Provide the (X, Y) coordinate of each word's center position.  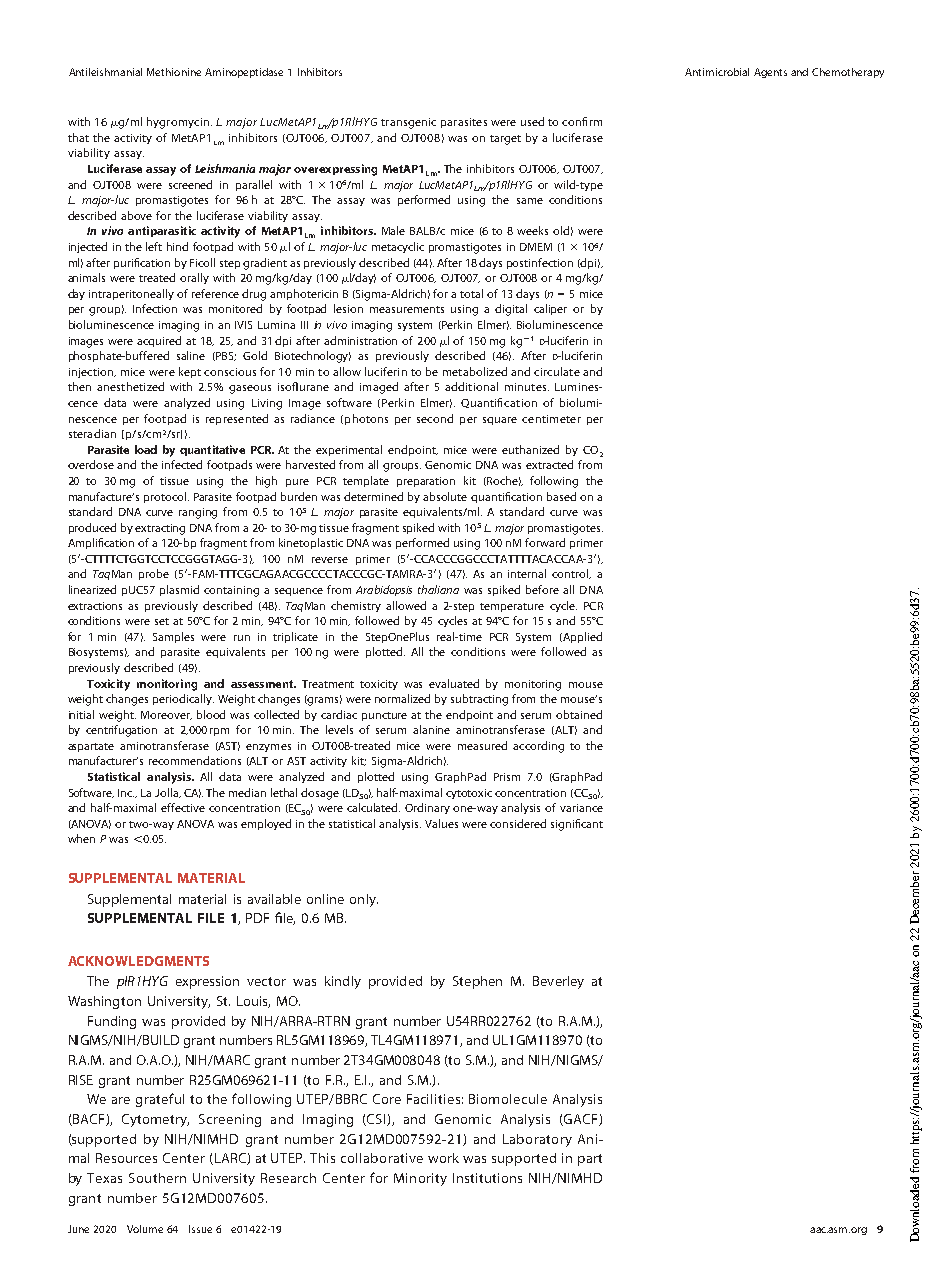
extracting (160, 529)
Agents (770, 73)
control (571, 574)
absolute (445, 496)
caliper (550, 309)
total (471, 293)
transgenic (408, 123)
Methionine (174, 72)
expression (207, 982)
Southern (157, 1178)
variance (581, 808)
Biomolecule (508, 1099)
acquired (159, 341)
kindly (343, 982)
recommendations (195, 760)
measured (482, 745)
